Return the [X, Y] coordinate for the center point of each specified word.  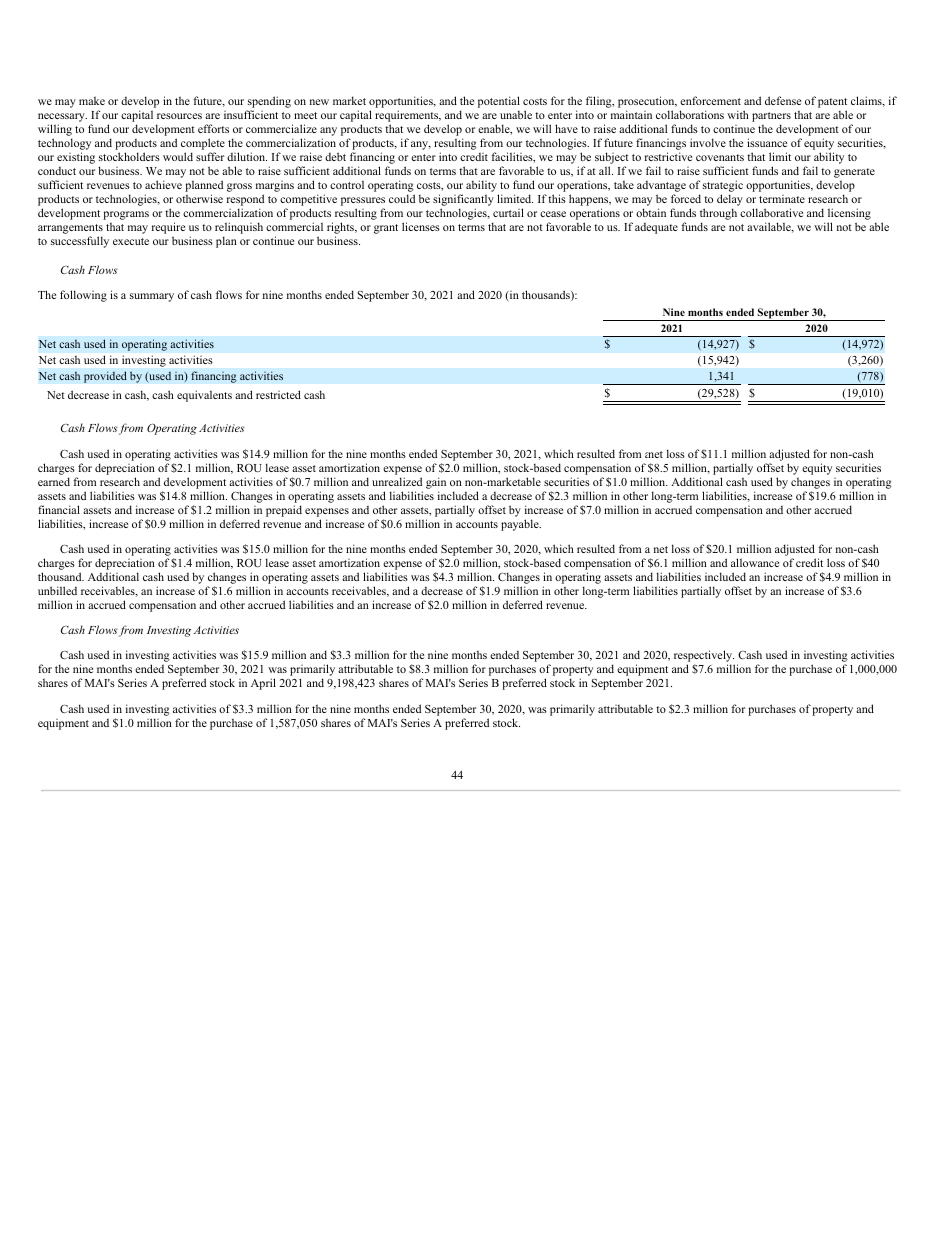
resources [179, 116]
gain [436, 483]
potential [499, 102]
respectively [704, 657]
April [263, 684]
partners [771, 117]
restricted [278, 394]
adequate [656, 228]
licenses [421, 226]
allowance [755, 562]
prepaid [284, 511]
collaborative [771, 212]
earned [54, 481]
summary [152, 297]
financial [59, 509]
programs [126, 215]
